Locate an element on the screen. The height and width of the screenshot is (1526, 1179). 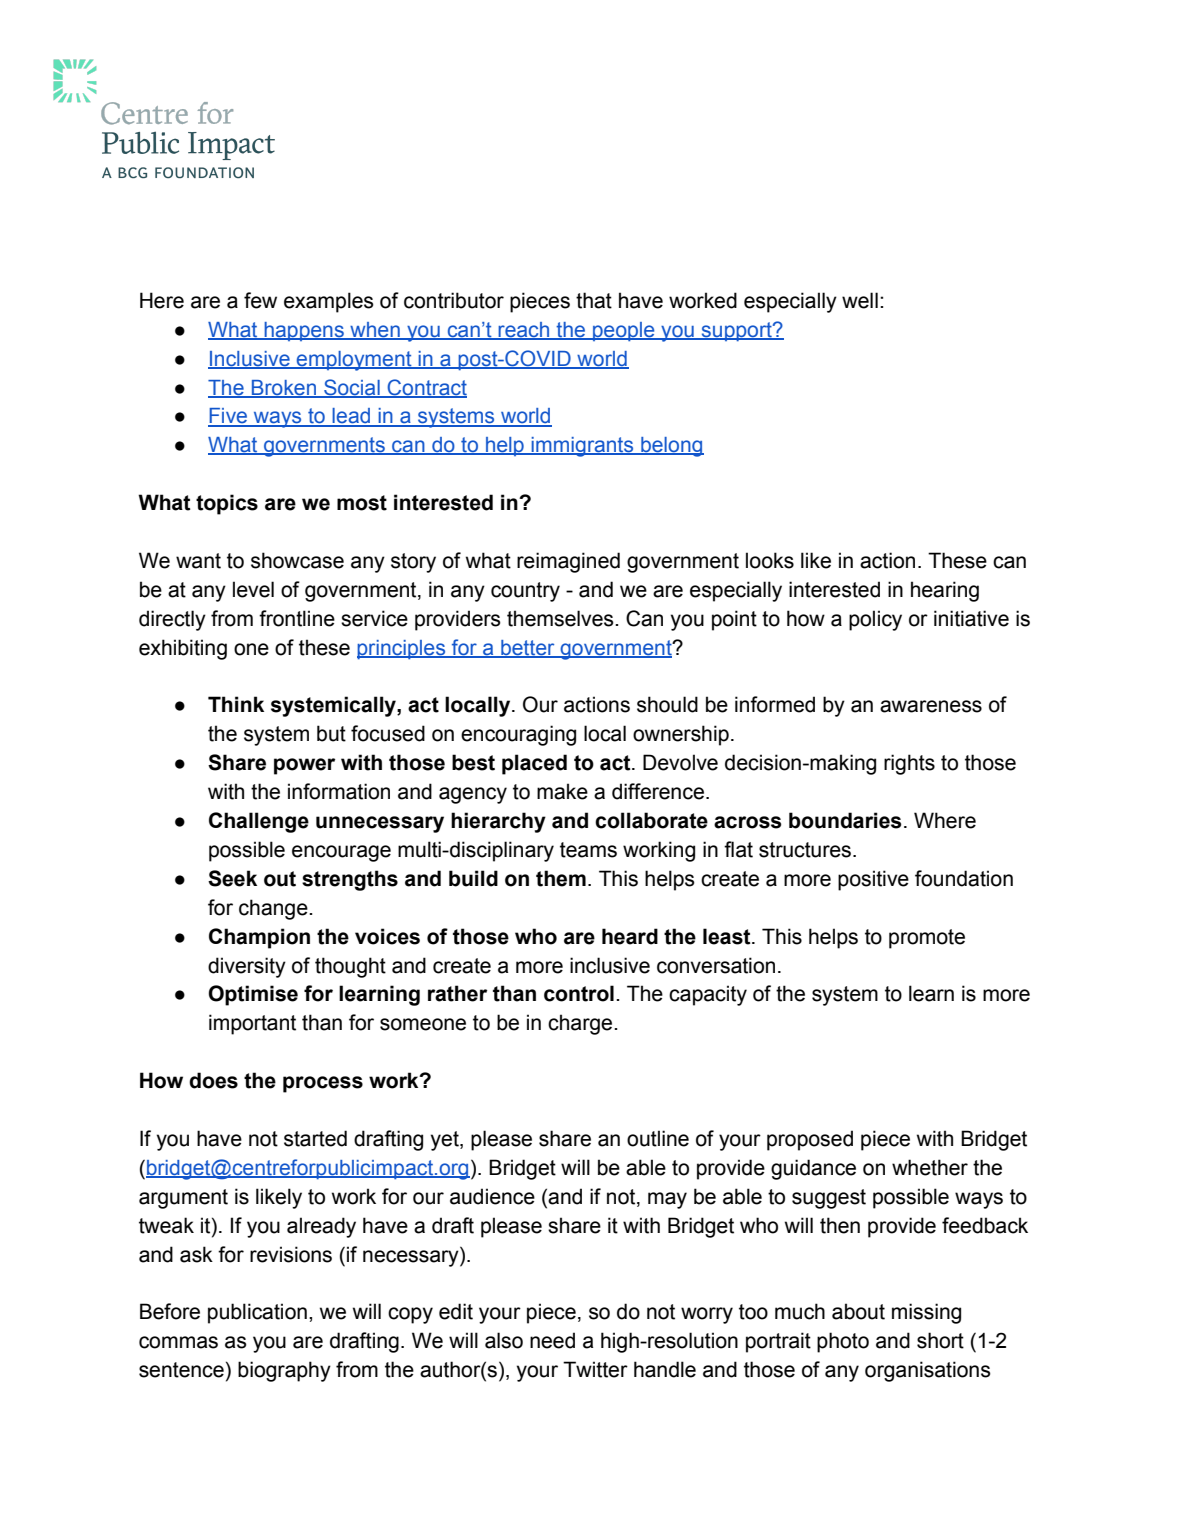
does is located at coordinates (213, 1080).
